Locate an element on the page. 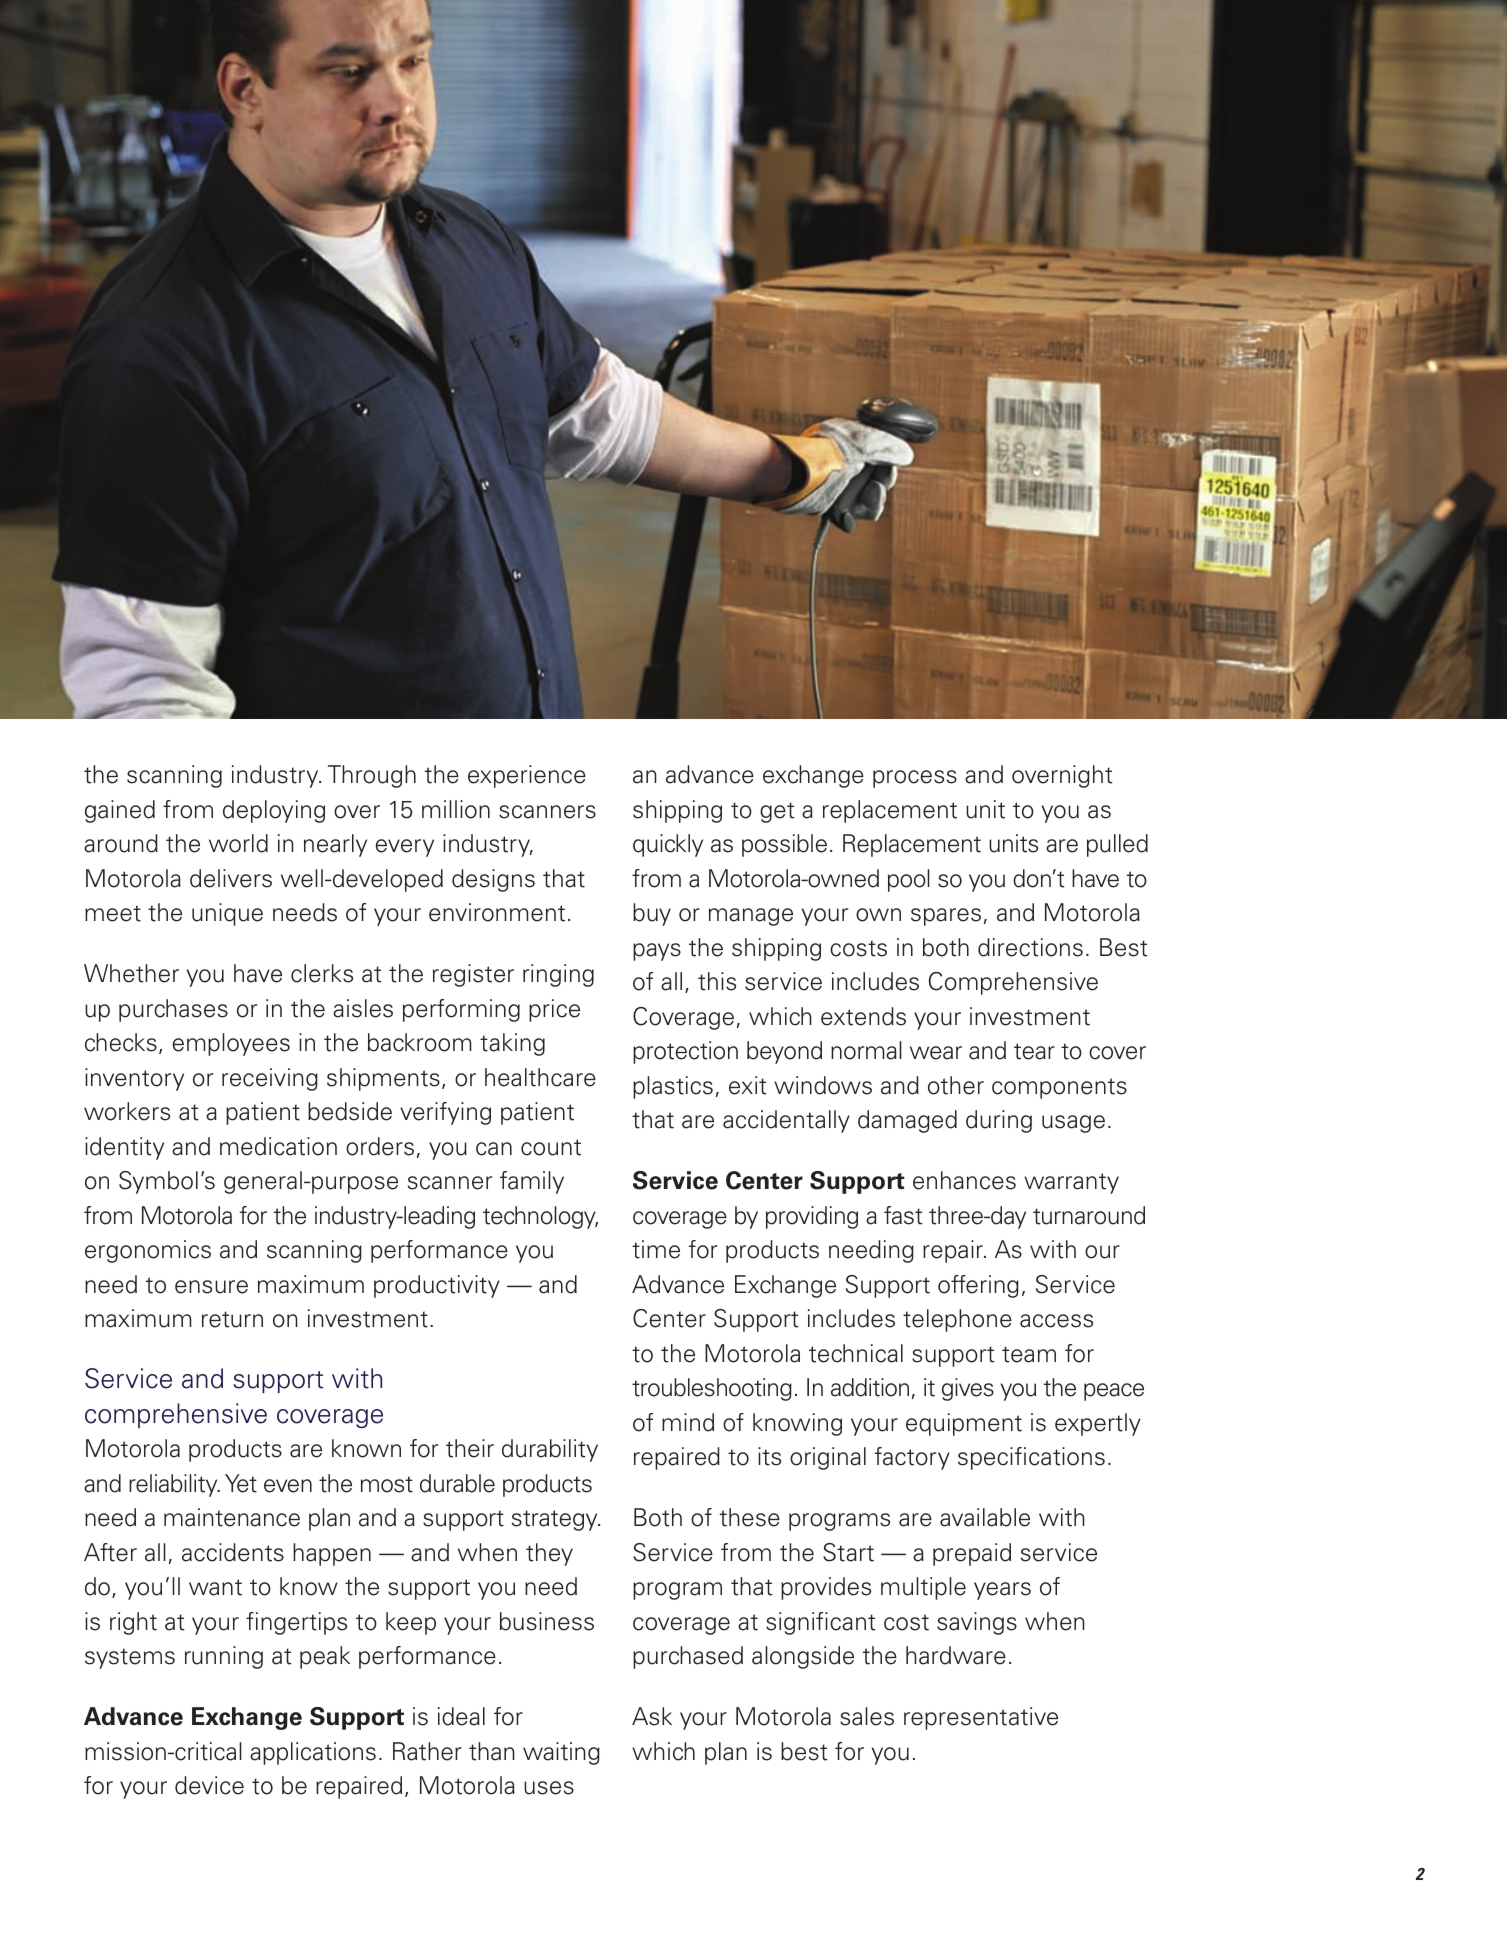 The height and width of the document is (1951, 1507). waiting is located at coordinates (561, 1753).
